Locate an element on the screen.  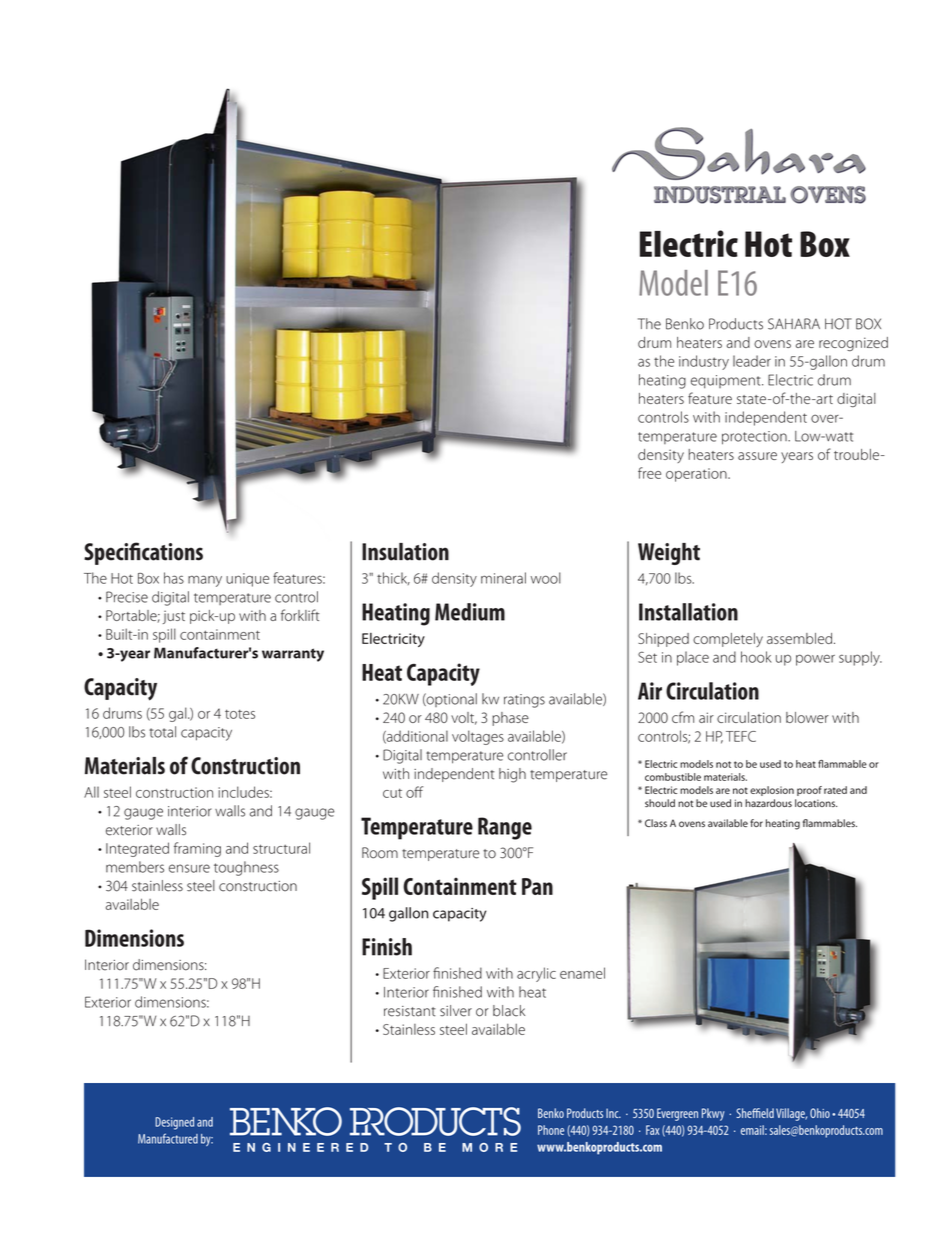
industry is located at coordinates (704, 362).
